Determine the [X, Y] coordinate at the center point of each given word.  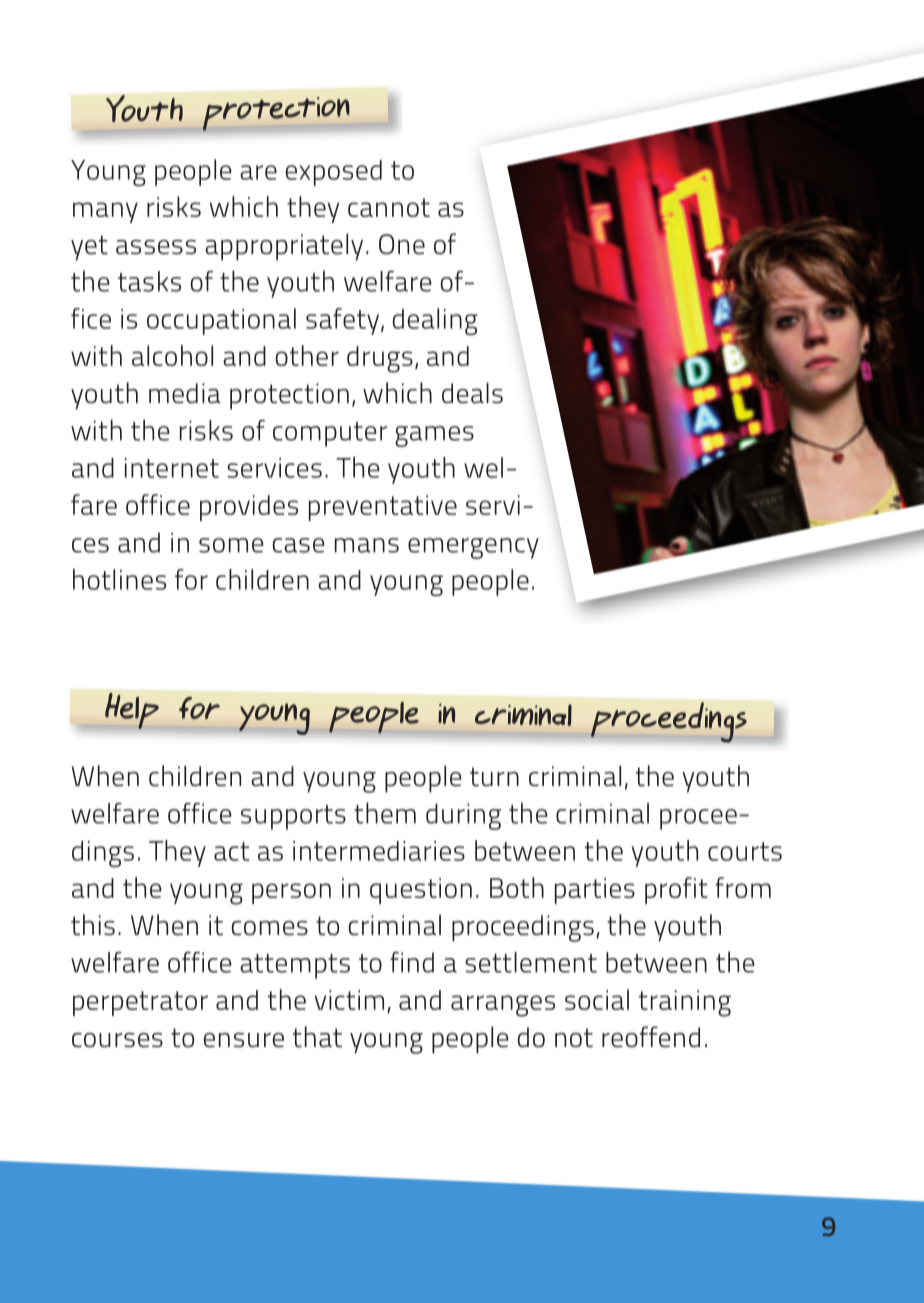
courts [745, 851]
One [402, 244]
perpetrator [140, 1003]
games [434, 436]
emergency [473, 548]
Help [132, 711]
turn [494, 777]
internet [172, 468]
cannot [389, 207]
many [105, 212]
